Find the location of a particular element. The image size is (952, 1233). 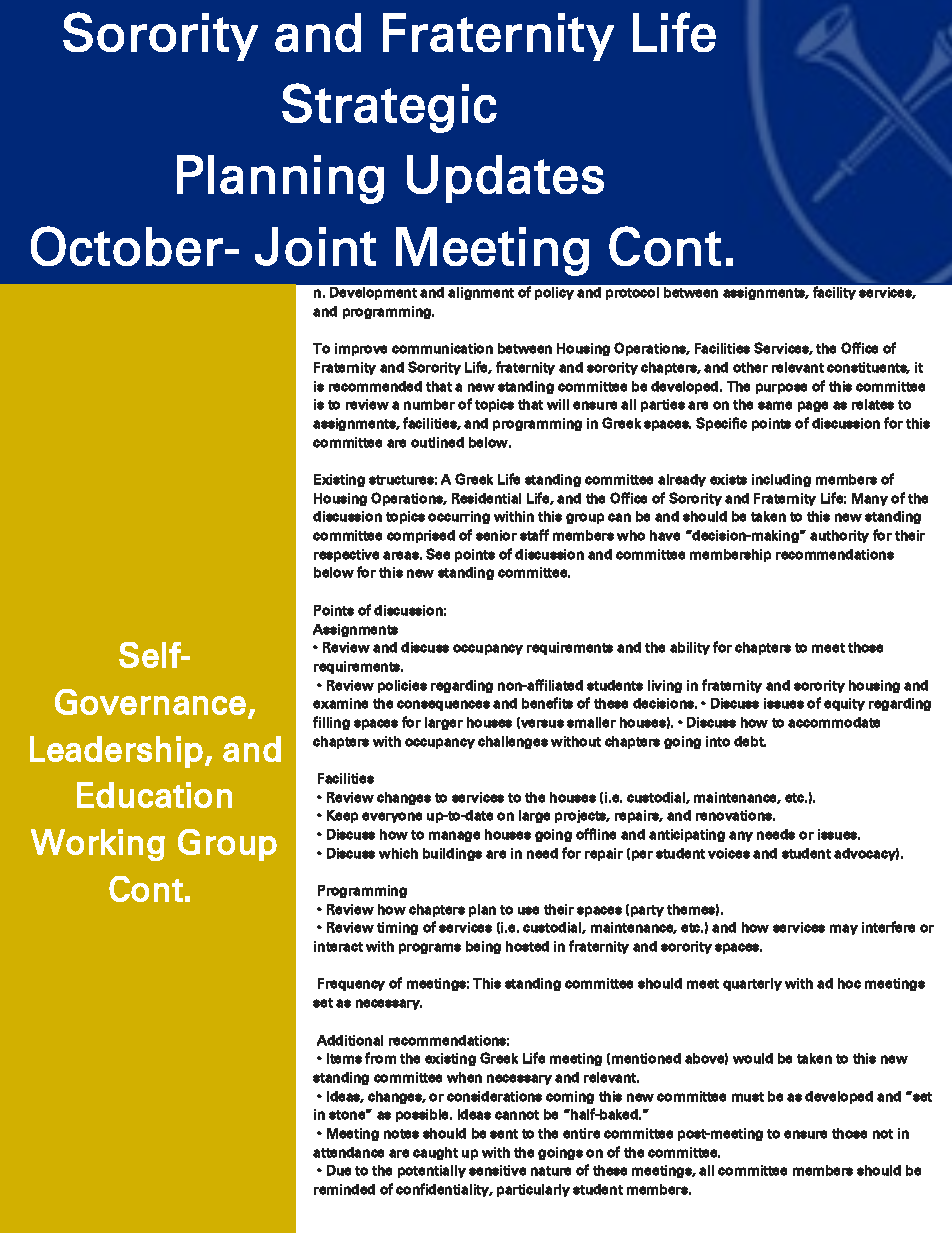

improve is located at coordinates (361, 349).
